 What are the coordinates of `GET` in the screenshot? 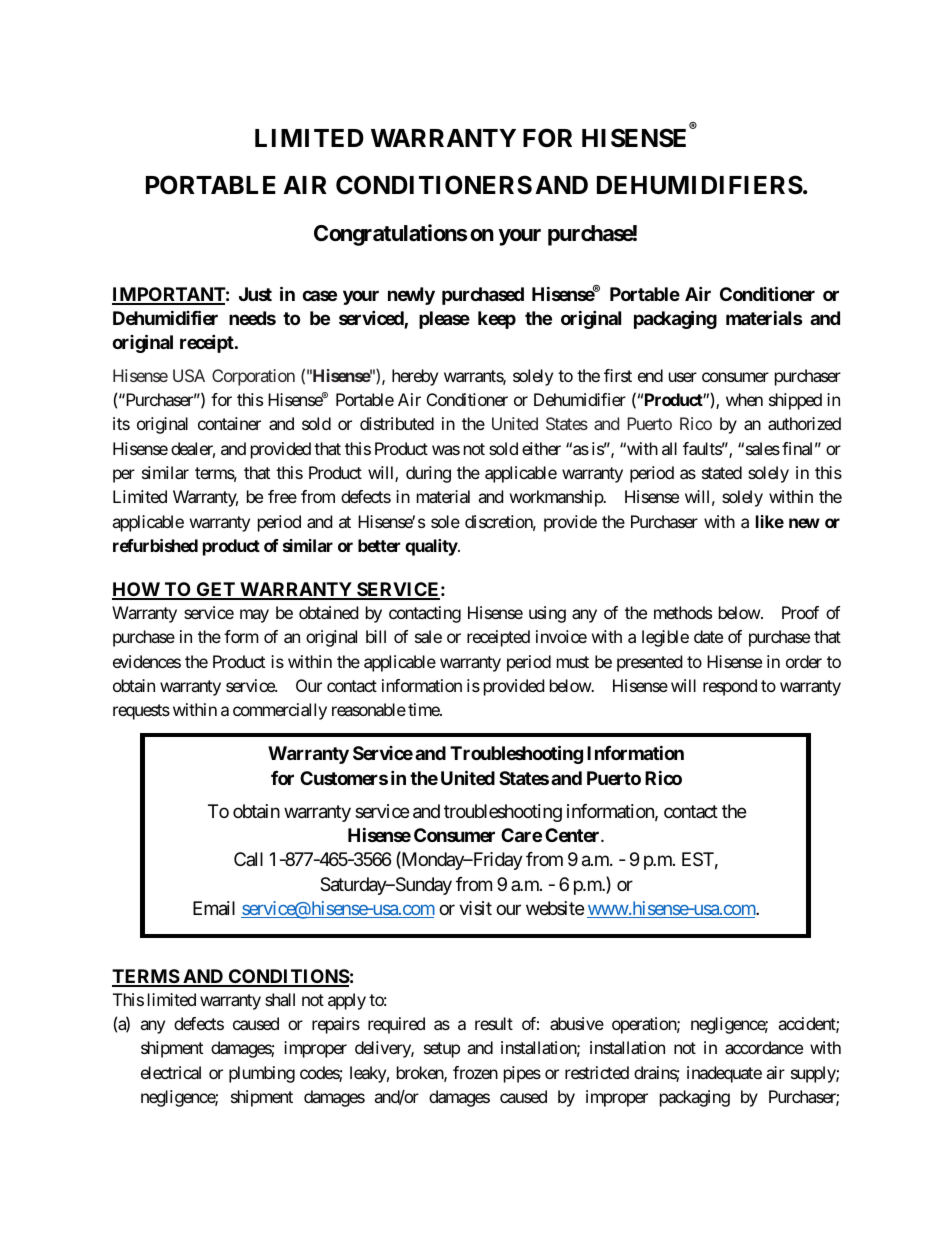 It's located at (215, 590).
